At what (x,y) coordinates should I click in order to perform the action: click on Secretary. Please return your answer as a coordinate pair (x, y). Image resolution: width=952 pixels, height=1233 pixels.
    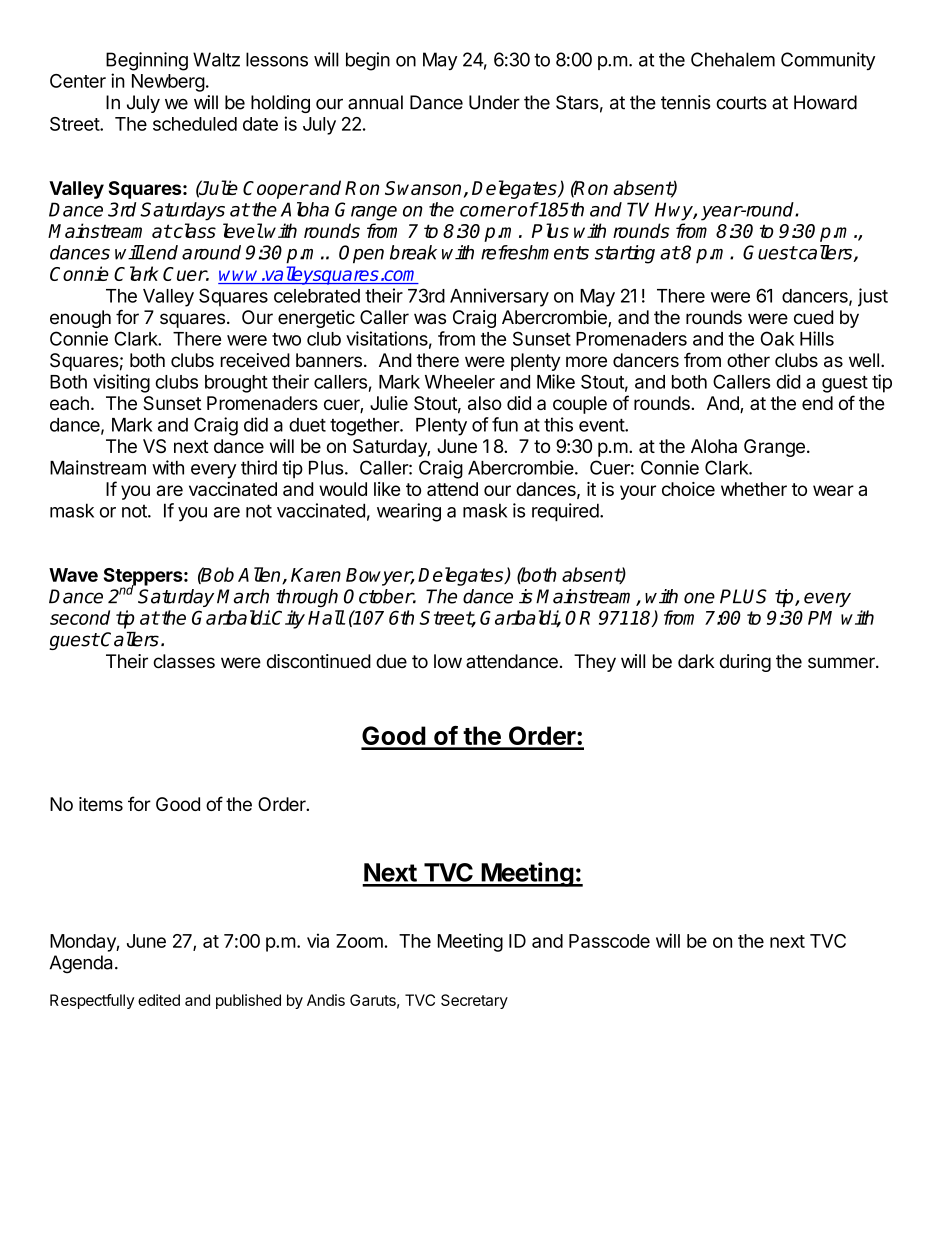
    Looking at the image, I should click on (474, 1001).
